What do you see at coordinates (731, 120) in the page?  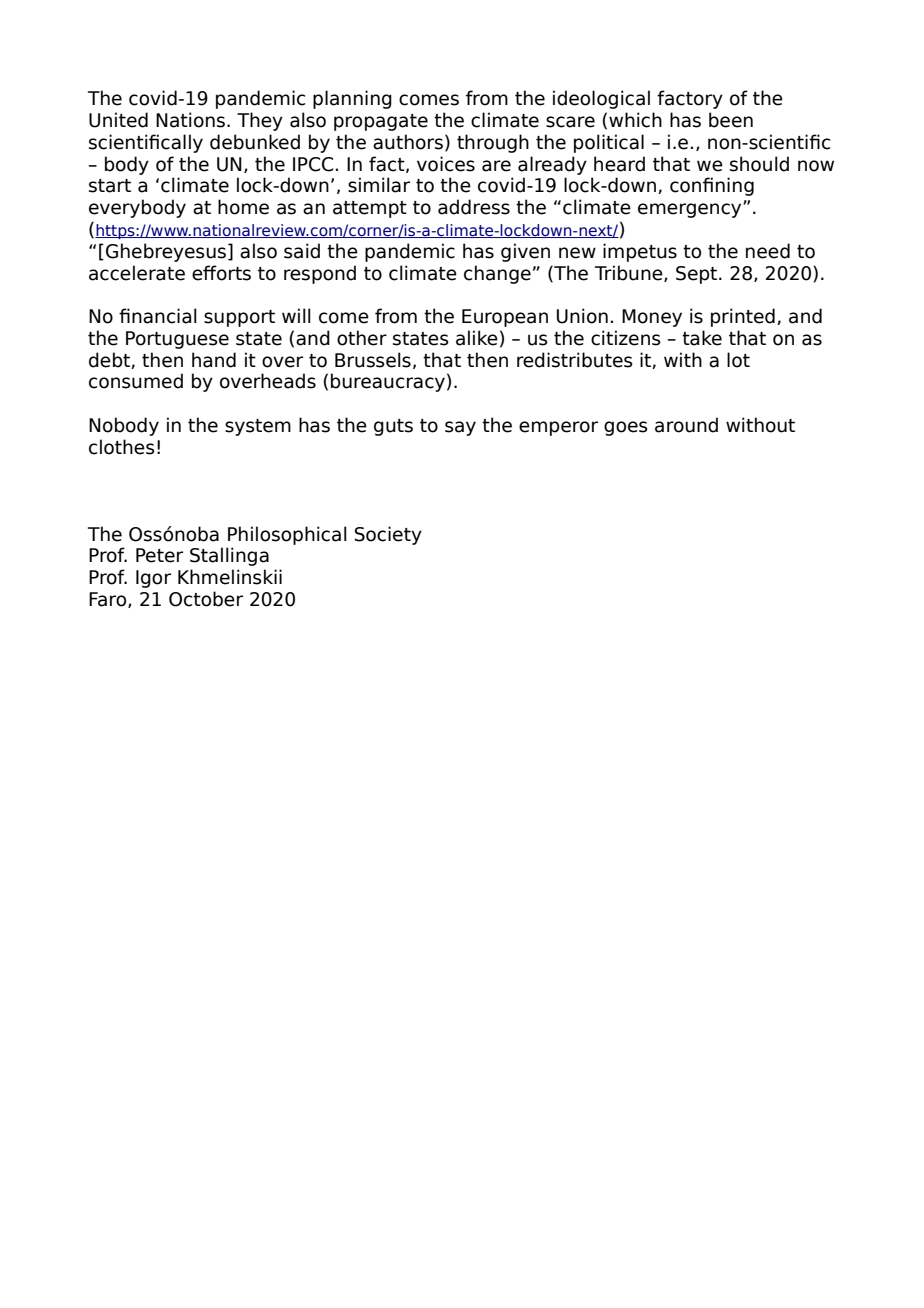 I see `been` at bounding box center [731, 120].
